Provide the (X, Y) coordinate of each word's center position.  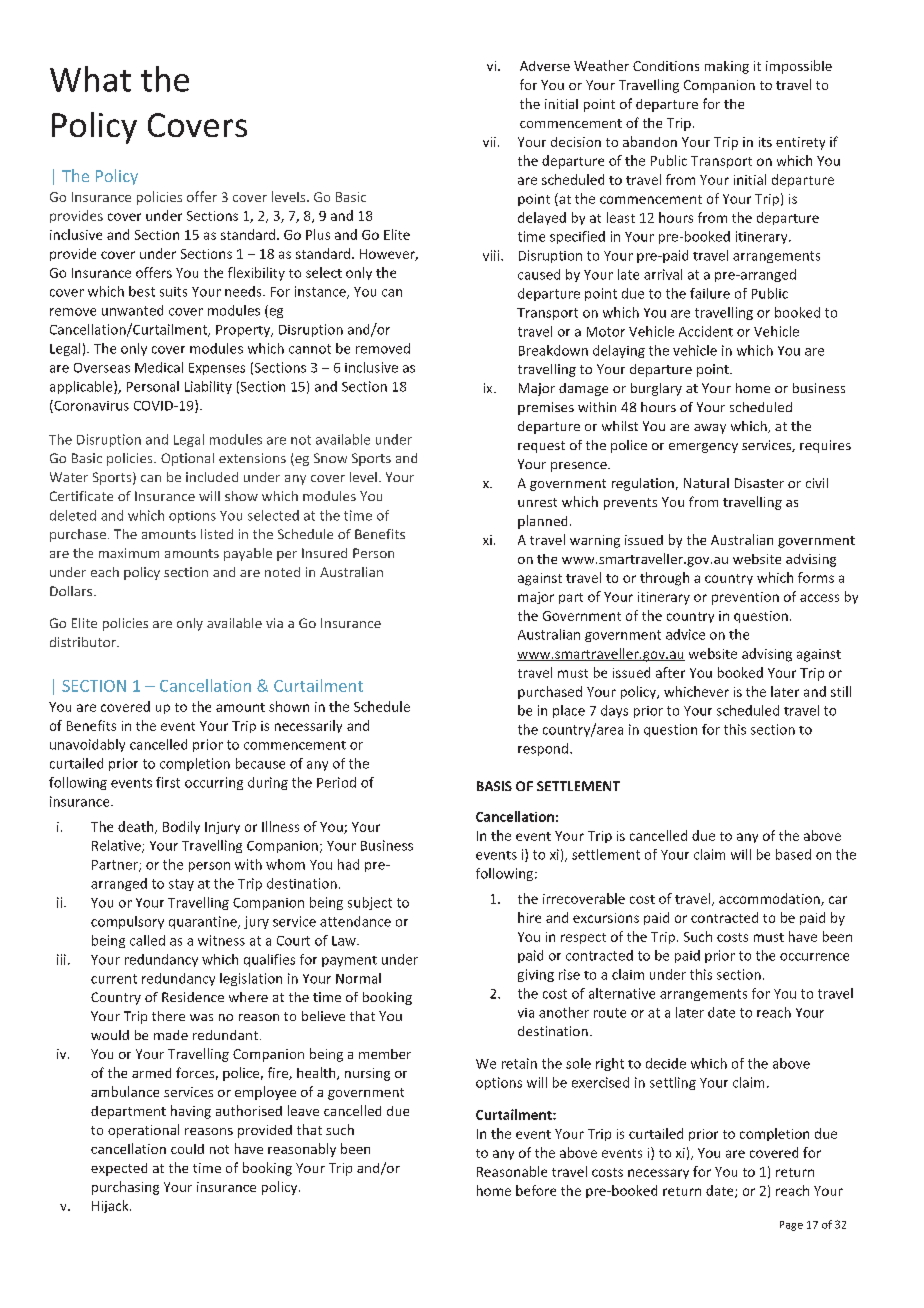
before (536, 1190)
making (727, 67)
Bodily (181, 827)
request (541, 447)
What (90, 79)
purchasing (125, 1188)
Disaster (759, 483)
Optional (187, 459)
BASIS (494, 786)
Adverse (545, 66)
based (793, 854)
